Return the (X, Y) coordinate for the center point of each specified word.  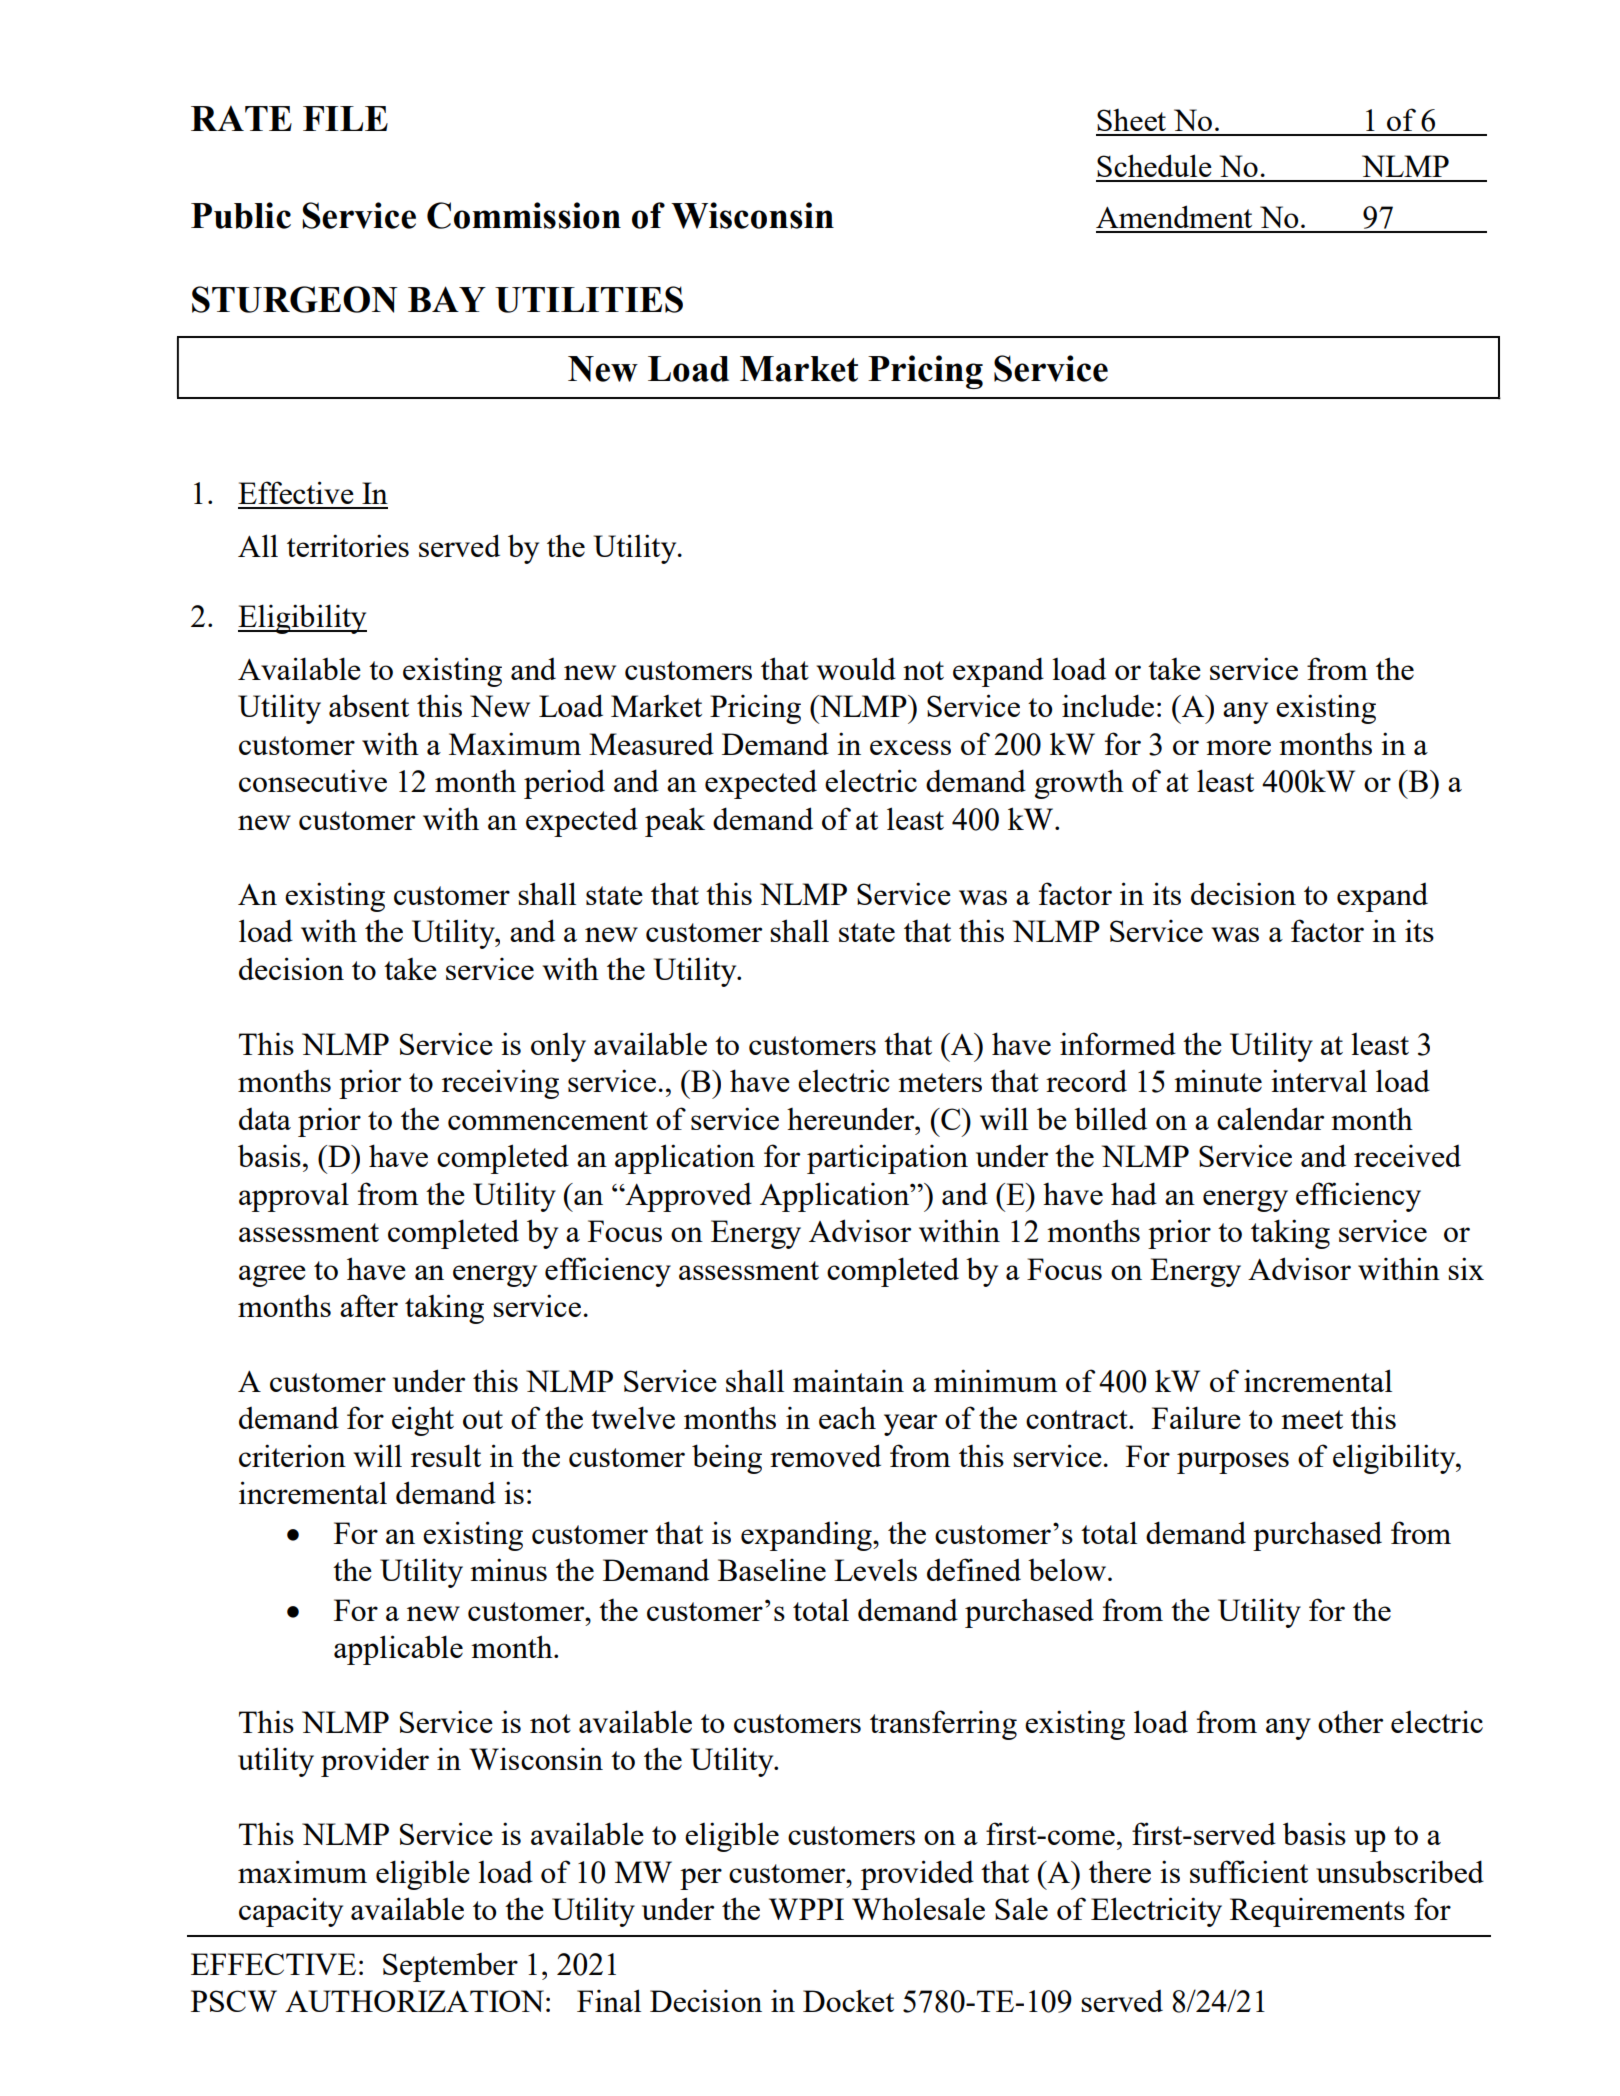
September (450, 1967)
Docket (848, 2000)
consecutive (313, 780)
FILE (345, 118)
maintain (848, 1380)
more (1238, 747)
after (369, 1305)
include (1108, 705)
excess (910, 747)
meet (1312, 1419)
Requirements (1317, 1912)
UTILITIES (589, 299)
